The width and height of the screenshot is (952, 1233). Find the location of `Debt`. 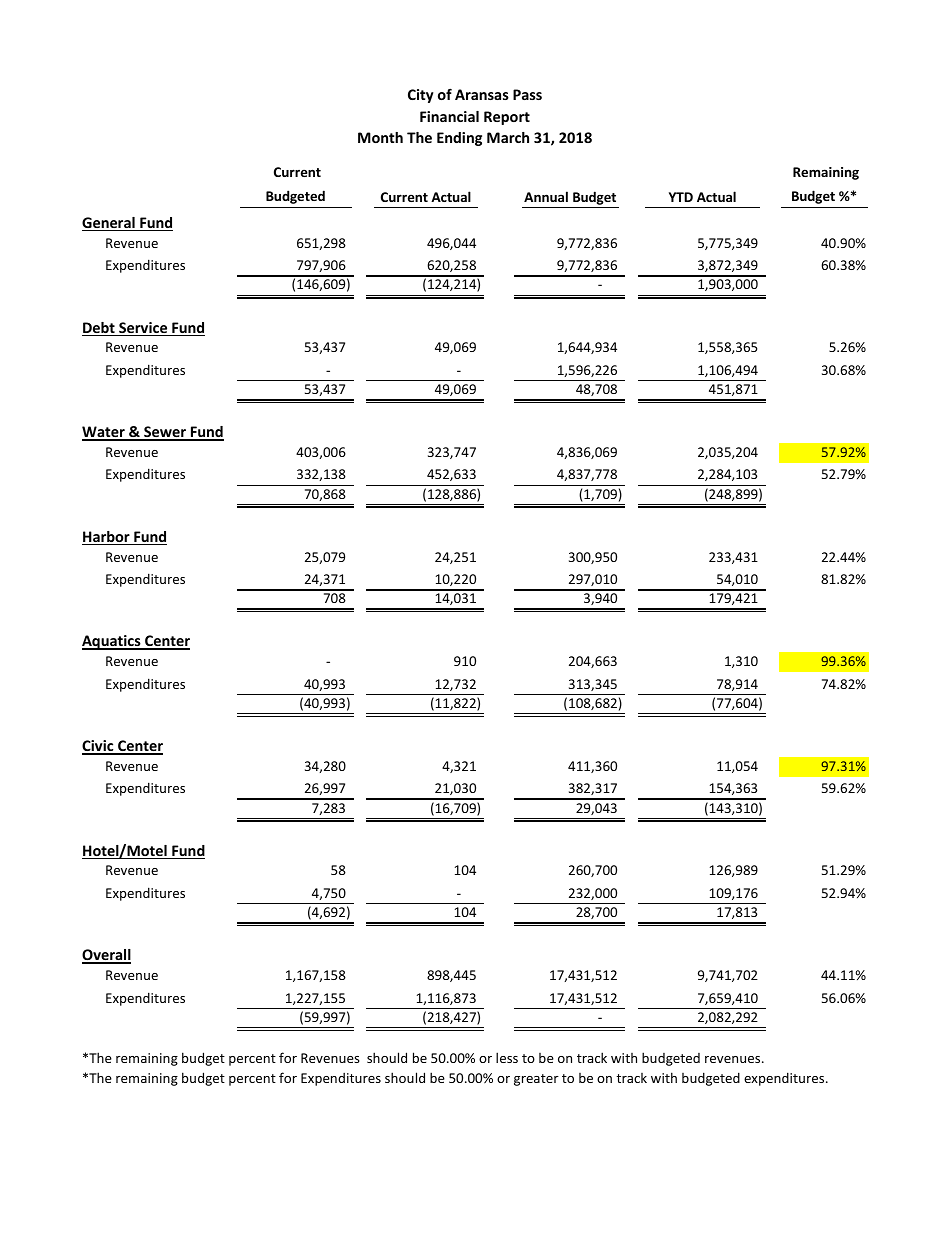

Debt is located at coordinates (99, 329).
